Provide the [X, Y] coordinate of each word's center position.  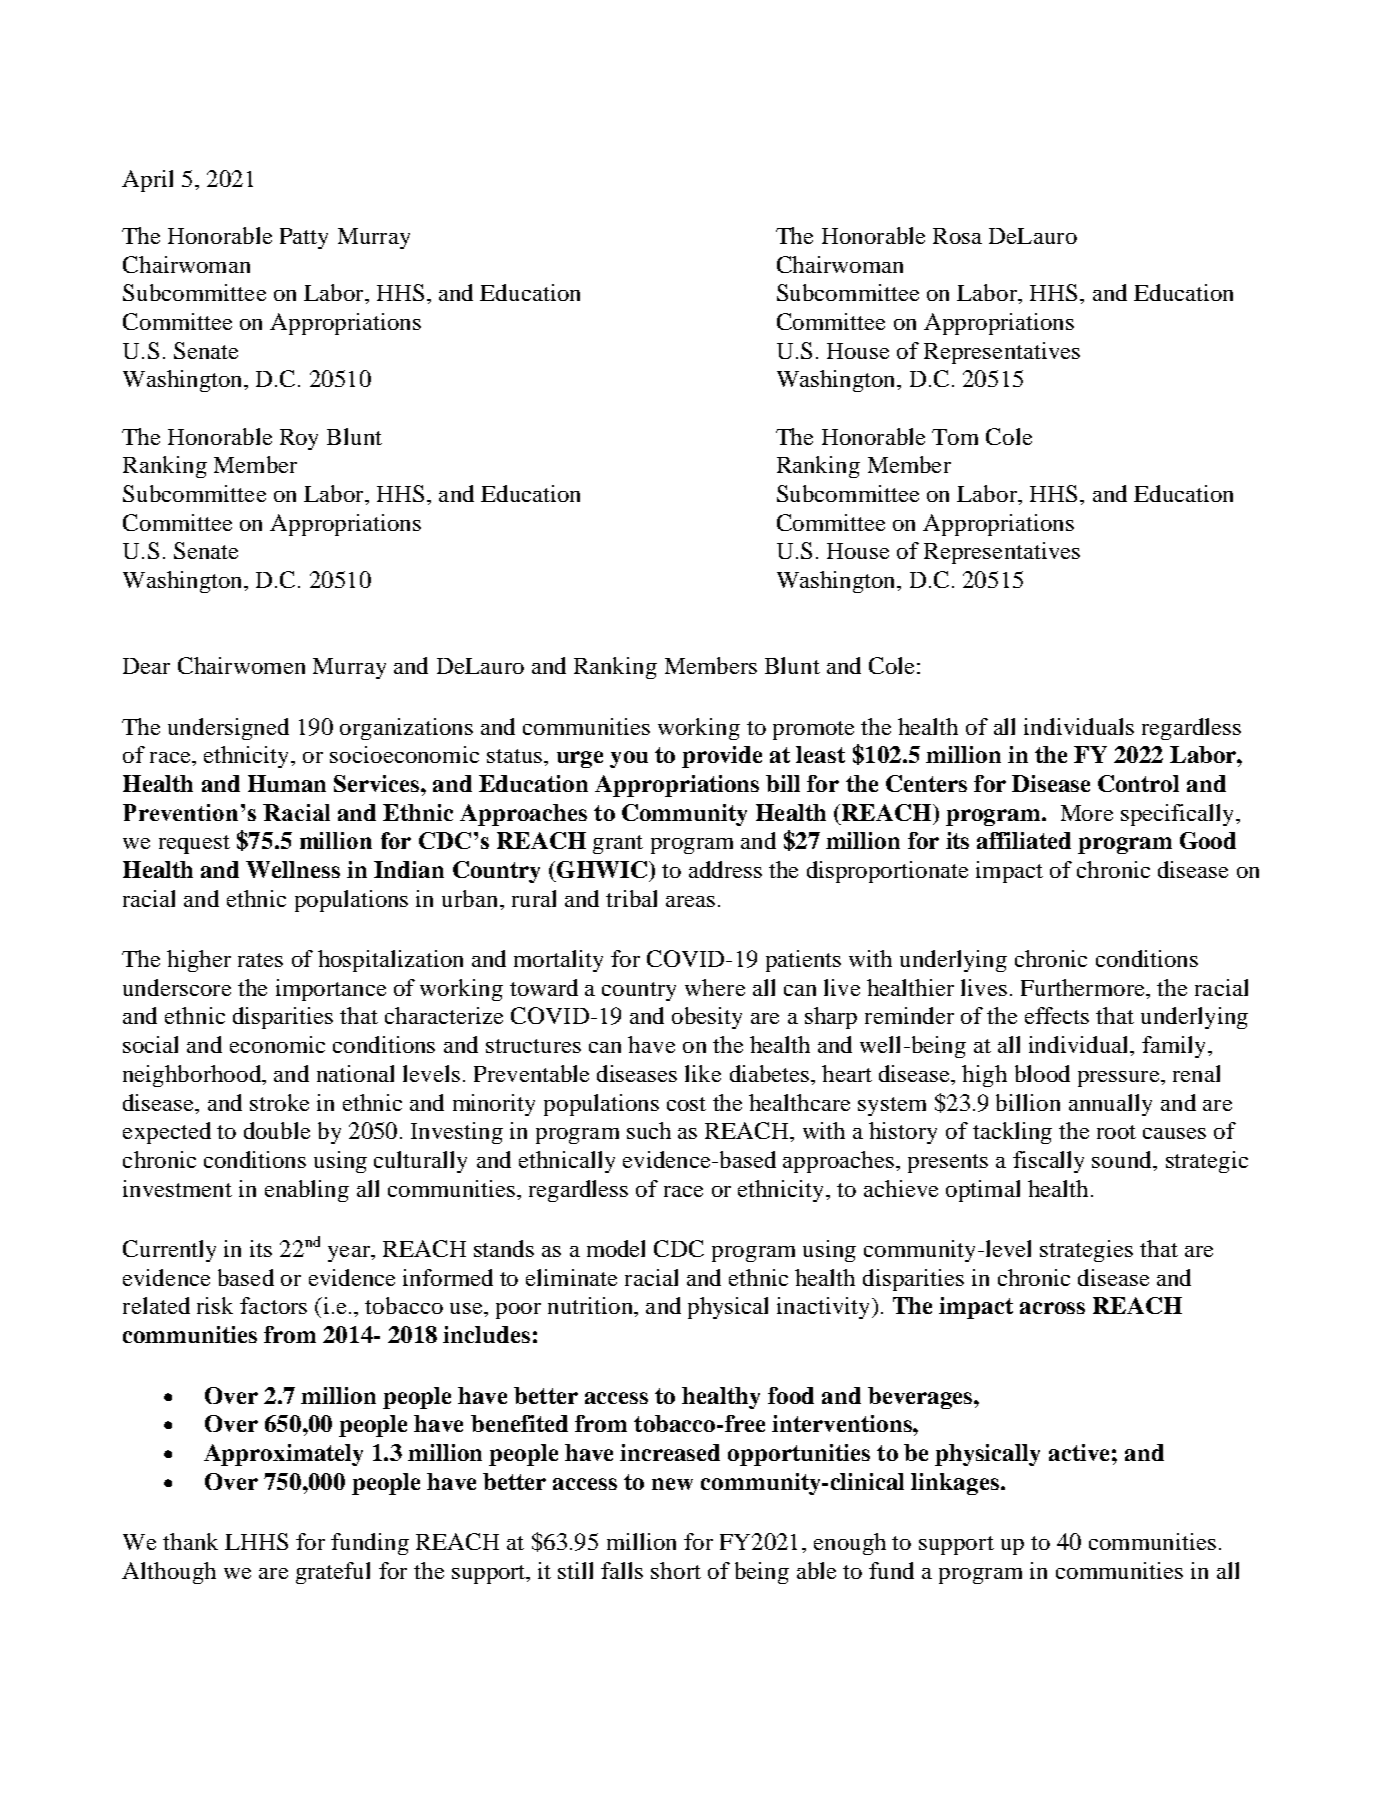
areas [690, 901]
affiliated [1024, 840]
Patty [304, 238]
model [616, 1248]
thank [190, 1541]
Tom [955, 437]
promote [813, 730]
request [194, 844]
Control [1138, 783]
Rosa [957, 236]
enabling [307, 1191]
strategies [1086, 1251]
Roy [299, 439]
